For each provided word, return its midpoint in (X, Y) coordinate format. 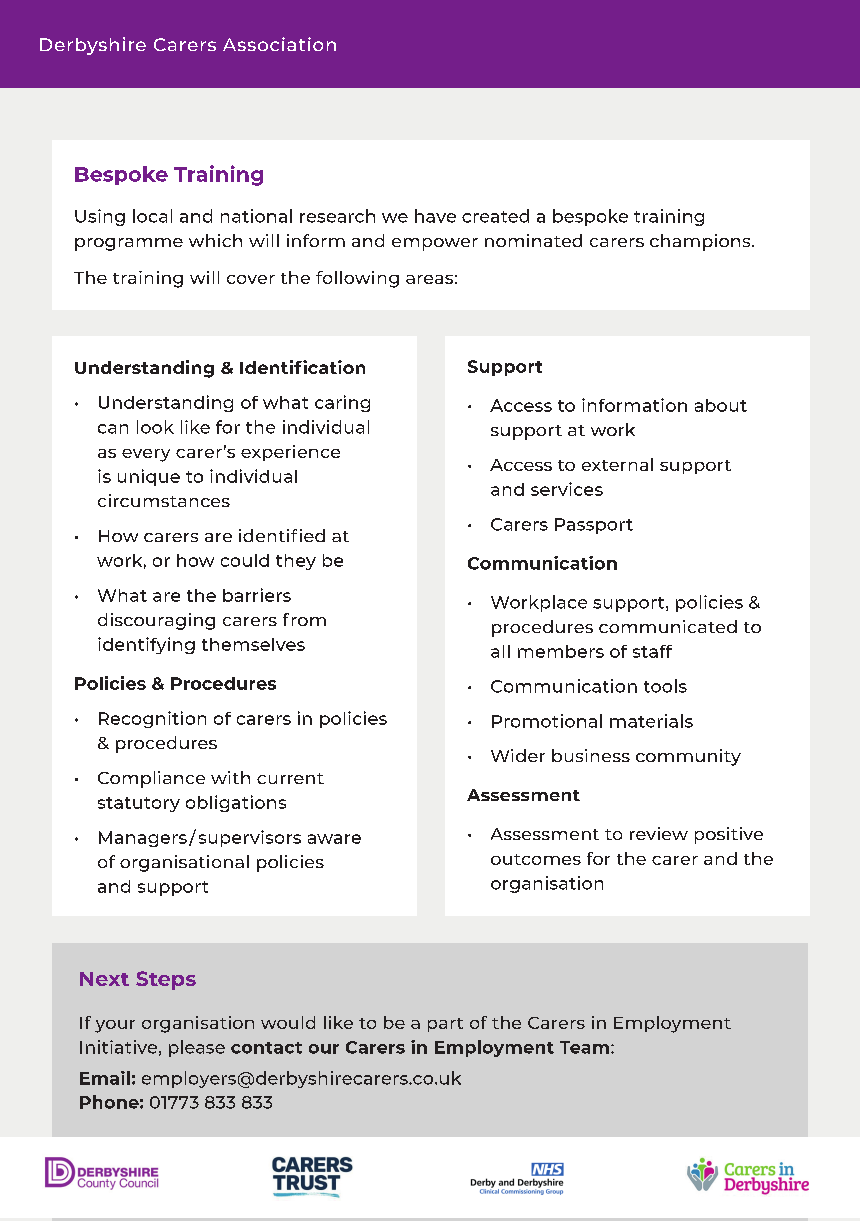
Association (279, 44)
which (215, 240)
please (197, 1048)
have (435, 216)
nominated (533, 240)
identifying (146, 645)
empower (435, 244)
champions (701, 242)
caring (342, 403)
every (146, 455)
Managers (143, 839)
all (500, 651)
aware (334, 839)
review (659, 833)
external (617, 464)
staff (652, 651)
